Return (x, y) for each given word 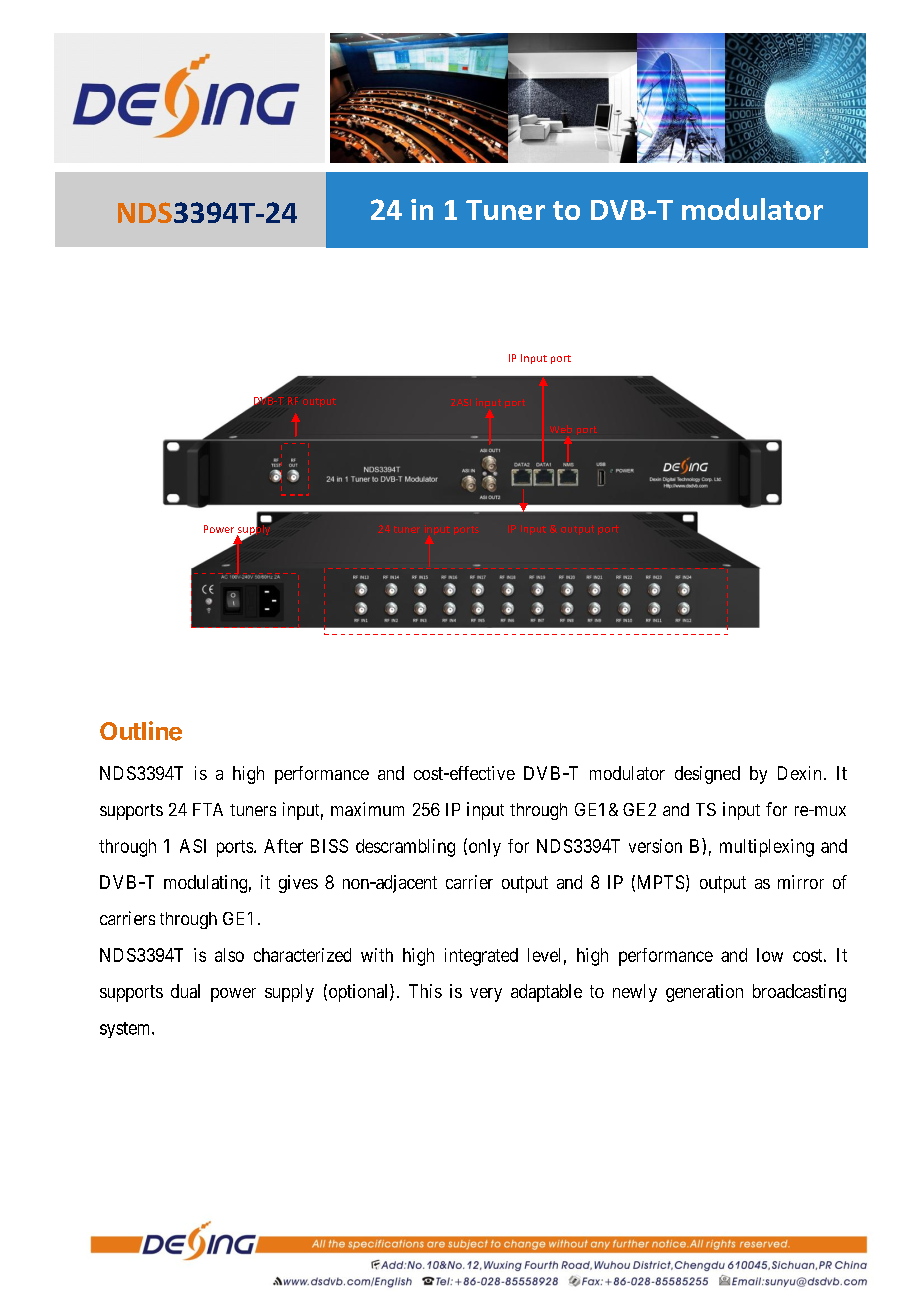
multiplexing (767, 848)
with (377, 955)
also (229, 955)
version (655, 846)
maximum (367, 809)
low (770, 955)
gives (298, 884)
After (283, 846)
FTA (208, 809)
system (126, 1030)
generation (704, 993)
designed (707, 775)
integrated (481, 957)
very (486, 995)
